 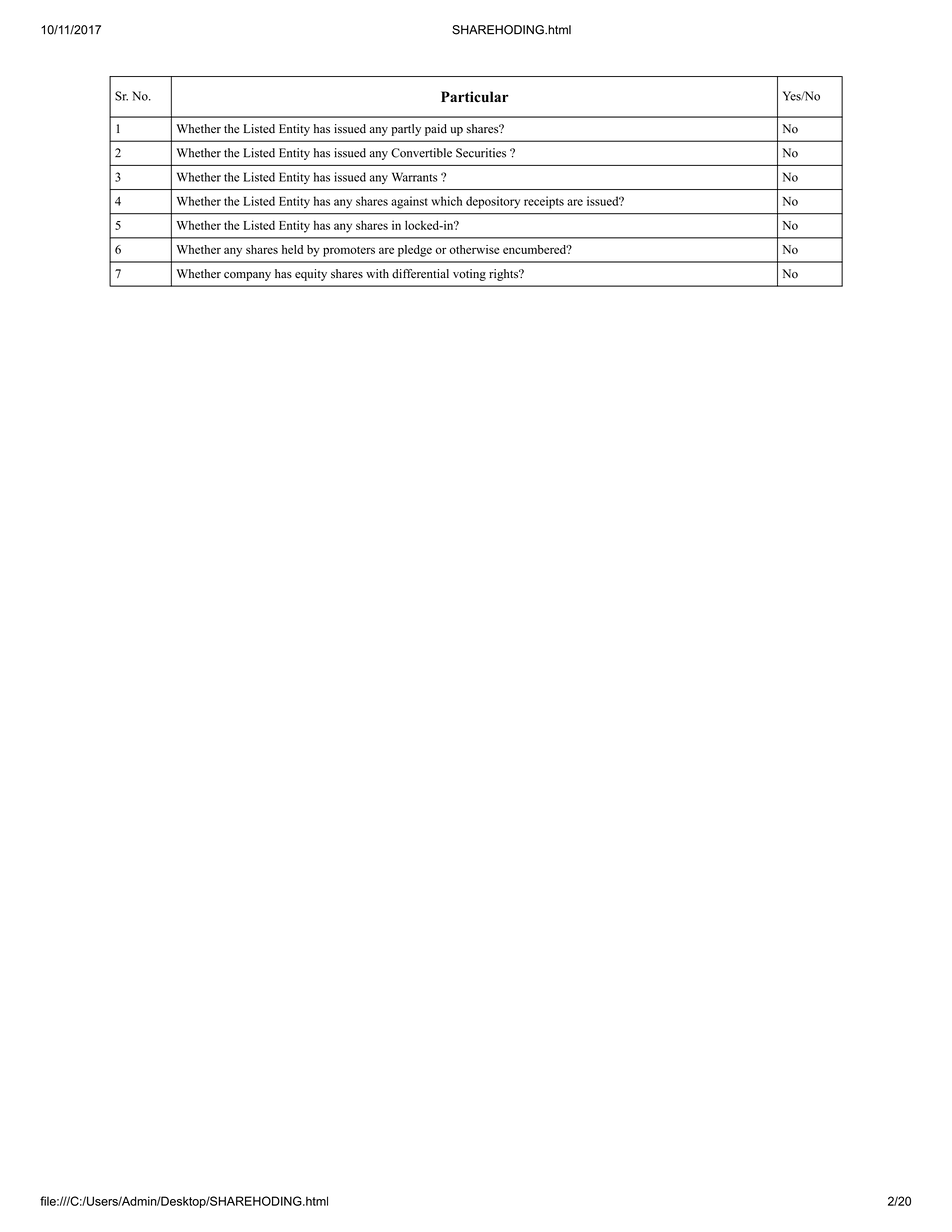 I want to click on partly, so click(x=406, y=130).
